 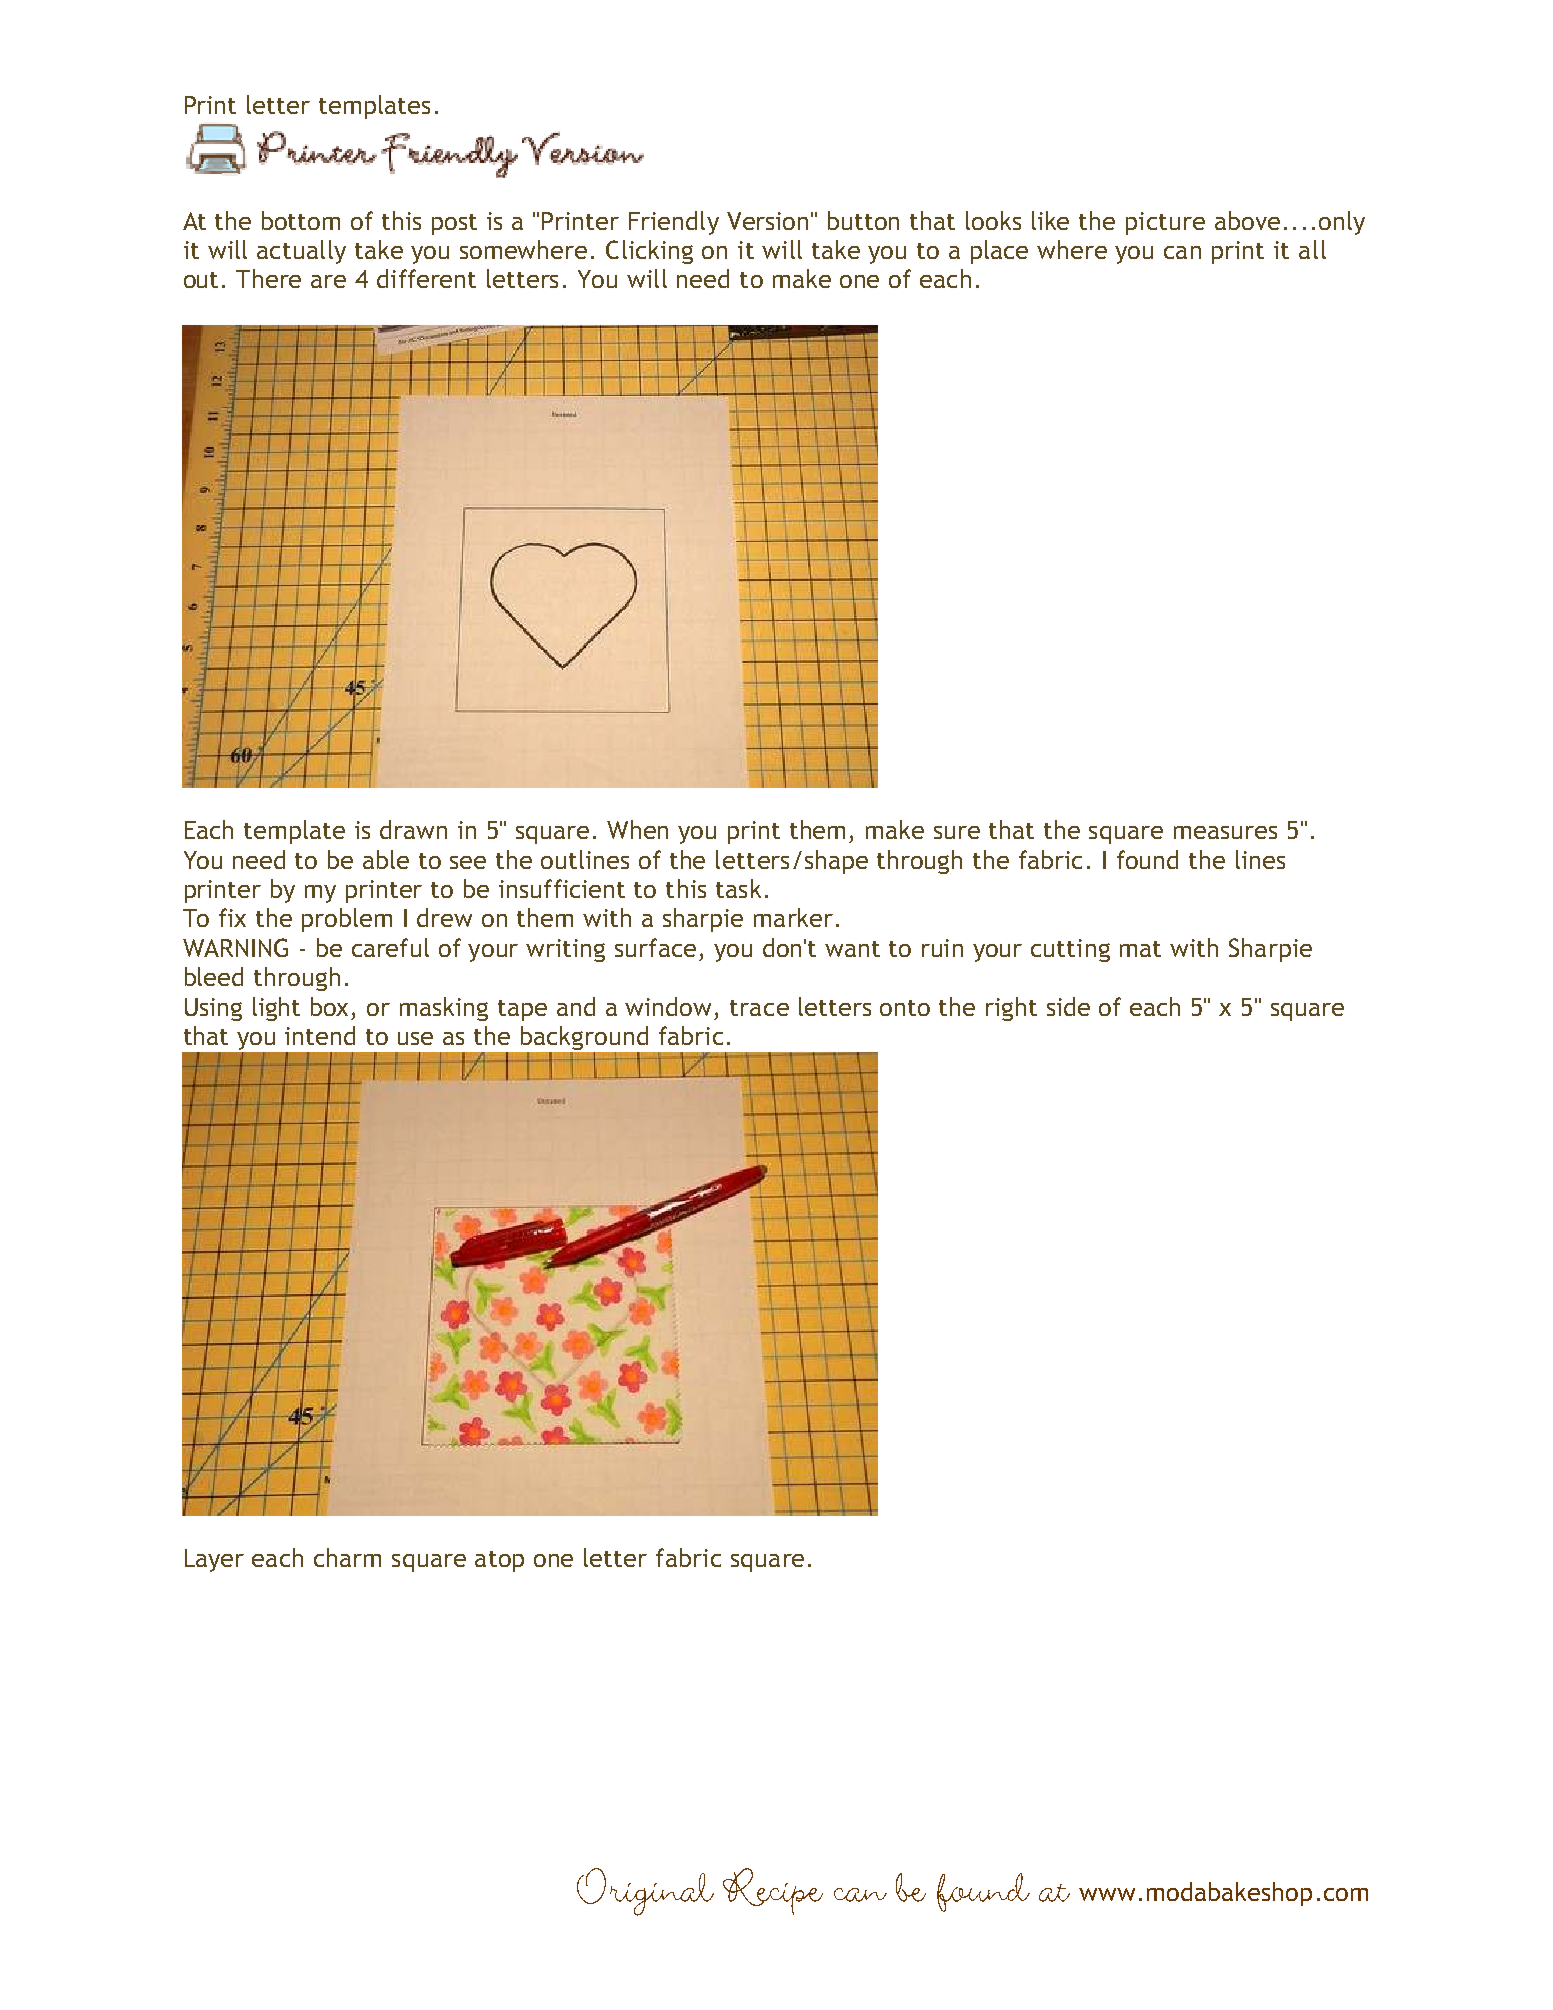 What do you see at coordinates (320, 1035) in the screenshot?
I see `intend` at bounding box center [320, 1035].
